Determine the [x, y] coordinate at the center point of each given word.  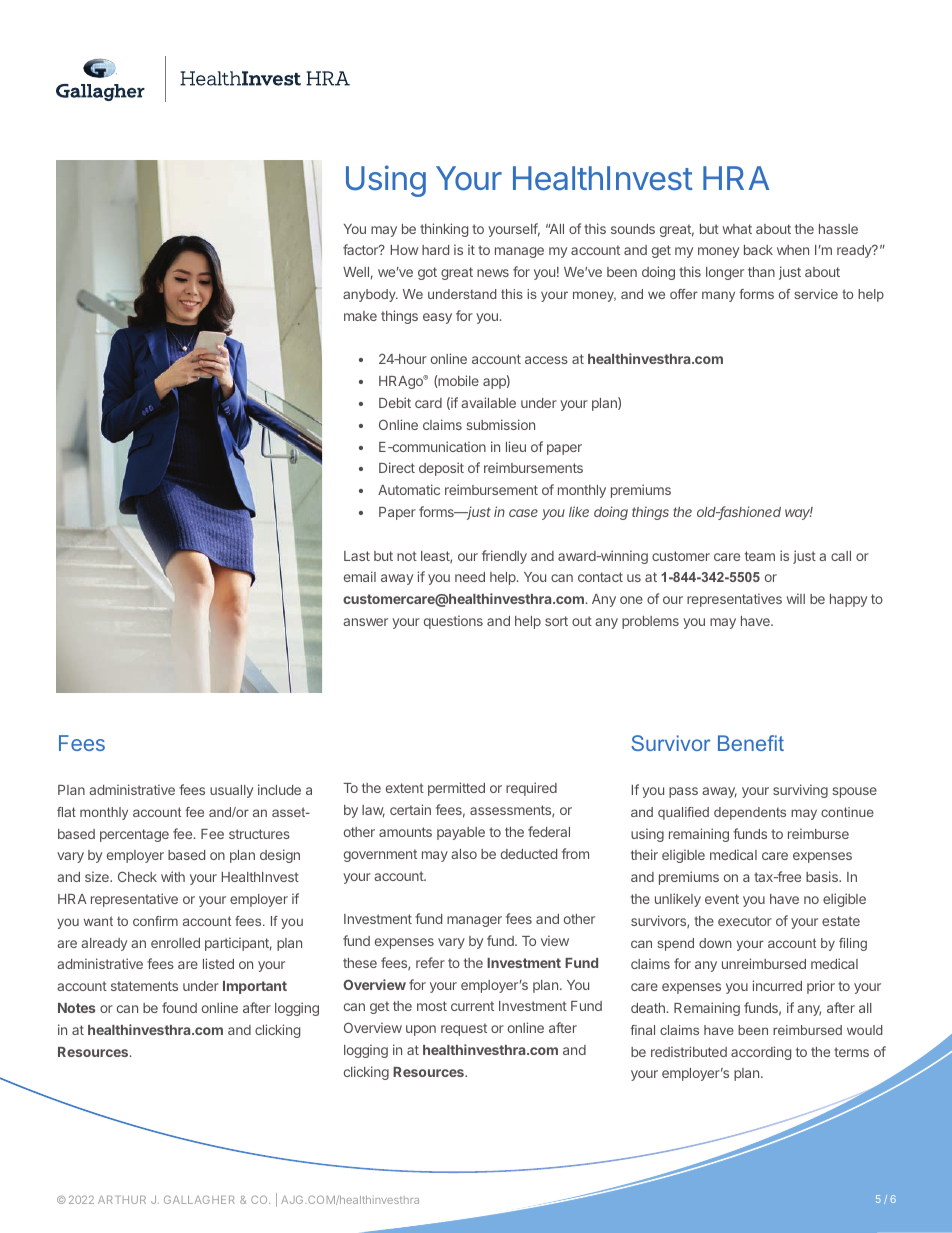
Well [356, 272]
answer [365, 622]
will [796, 598]
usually [231, 791]
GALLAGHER [199, 1199]
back [758, 250]
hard [435, 250]
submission [500, 424]
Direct [397, 467]
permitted [456, 789]
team [760, 556]
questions [453, 622]
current [472, 1006]
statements [144, 986]
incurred [777, 985]
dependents [750, 813]
